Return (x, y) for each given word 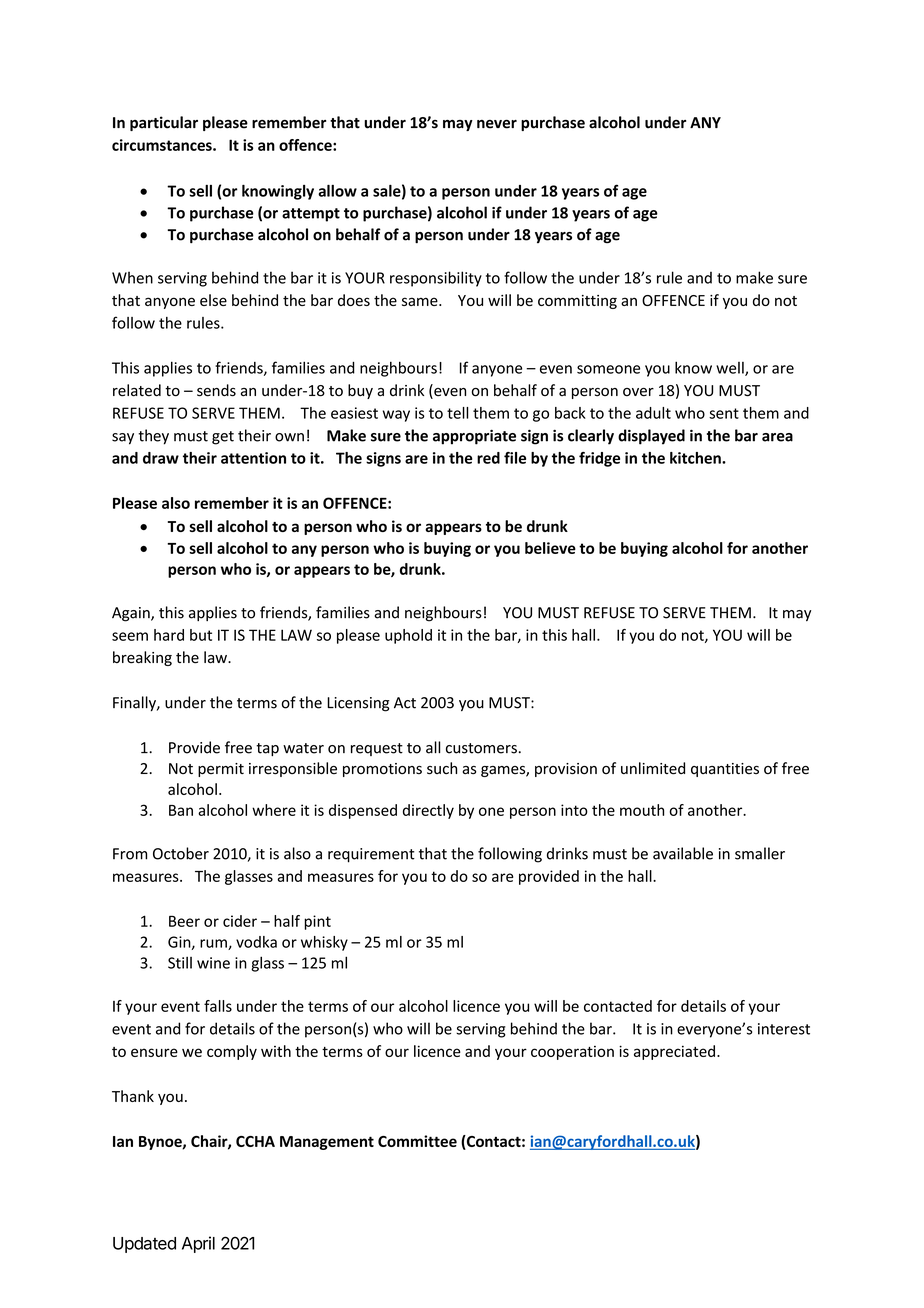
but (201, 635)
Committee (417, 1141)
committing (577, 302)
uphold (408, 636)
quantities (725, 770)
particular (164, 123)
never (497, 124)
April (198, 1244)
